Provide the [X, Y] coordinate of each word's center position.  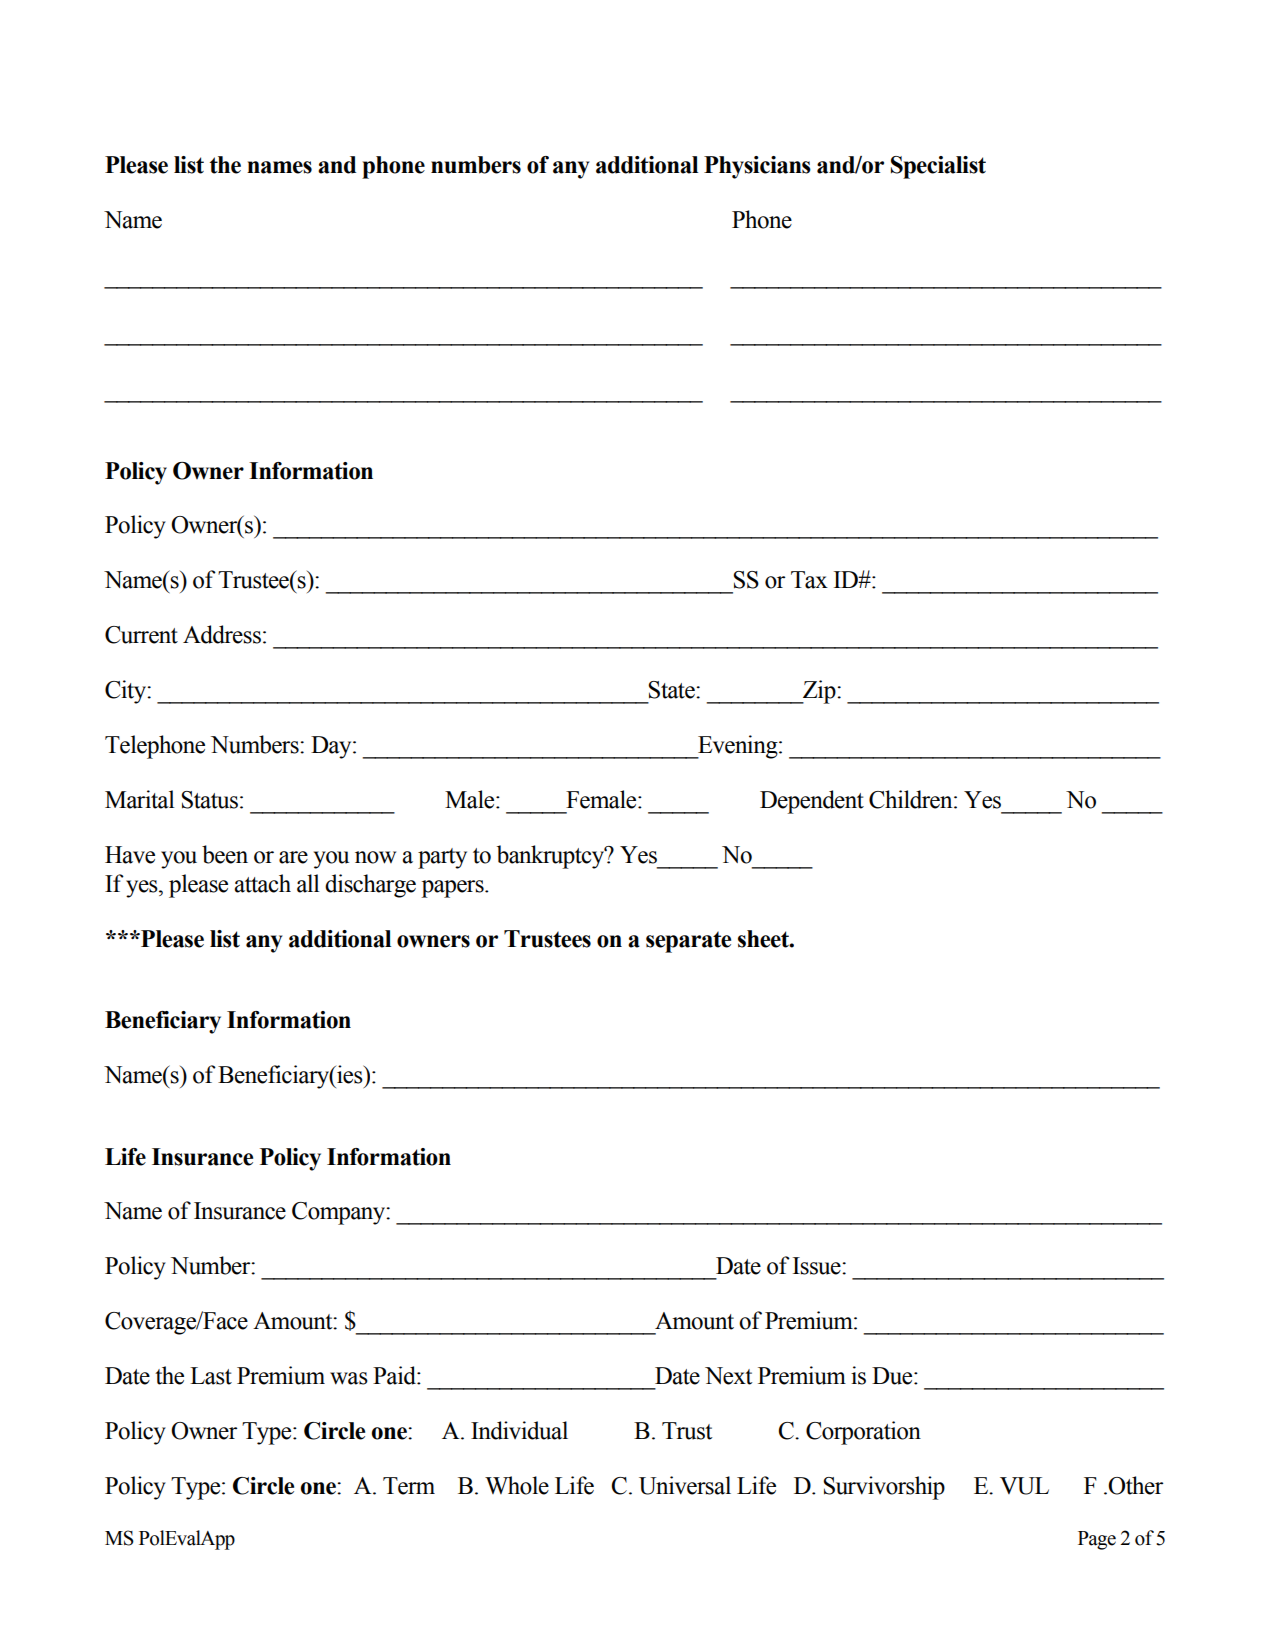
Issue [818, 1266]
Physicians [757, 167]
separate [688, 942]
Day [332, 747]
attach [262, 883]
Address [222, 634]
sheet [764, 939]
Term [409, 1486]
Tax [809, 580]
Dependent [812, 802]
